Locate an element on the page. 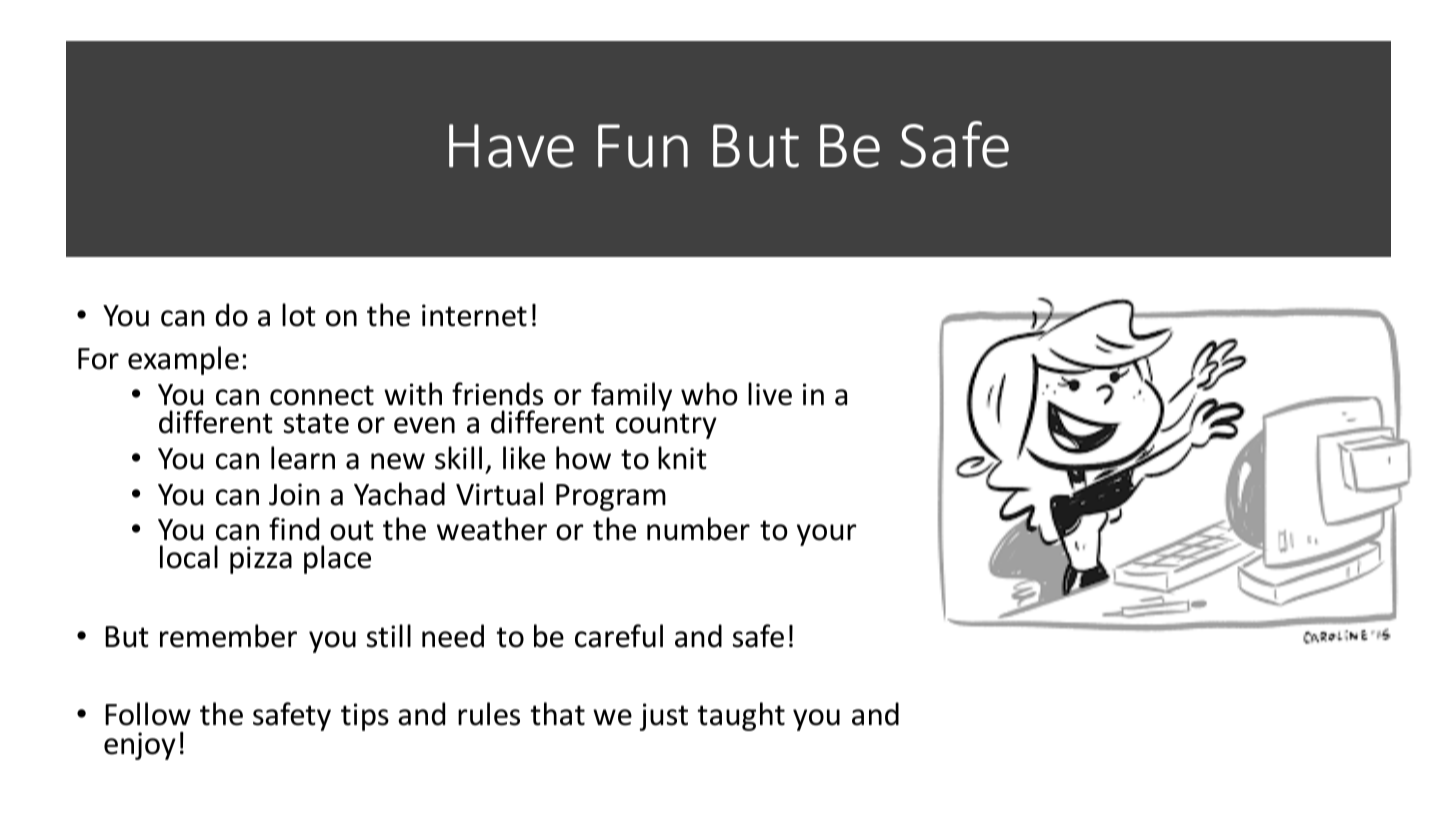 The image size is (1456, 819). need is located at coordinates (453, 636).
